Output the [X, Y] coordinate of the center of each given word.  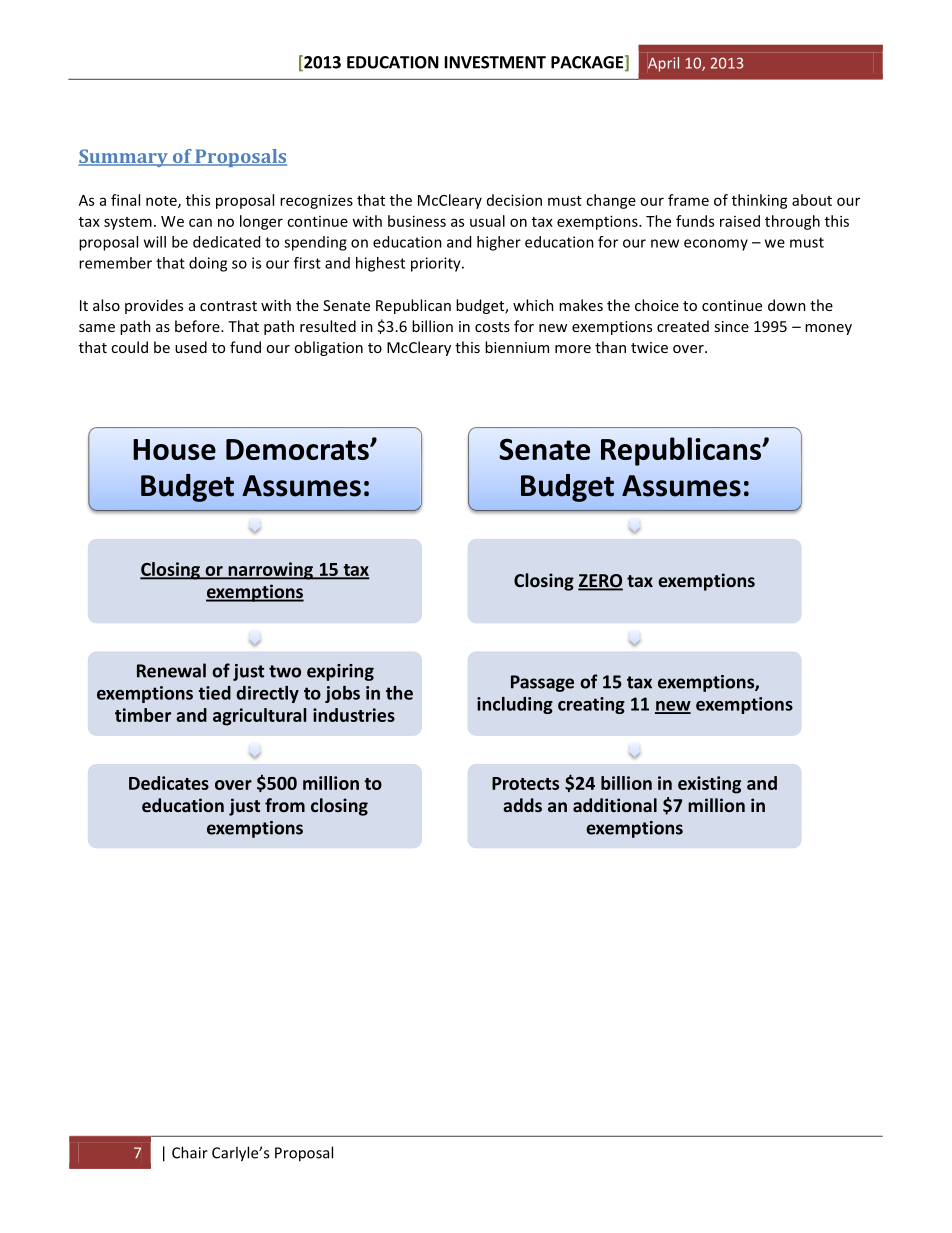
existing [709, 785]
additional [615, 805]
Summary [124, 158]
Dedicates [169, 783]
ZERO [600, 582]
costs [492, 327]
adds [522, 805]
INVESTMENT [495, 62]
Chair [190, 1152]
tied [215, 693]
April [663, 64]
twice [649, 347]
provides [154, 306]
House [174, 449]
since [731, 326]
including [515, 705]
